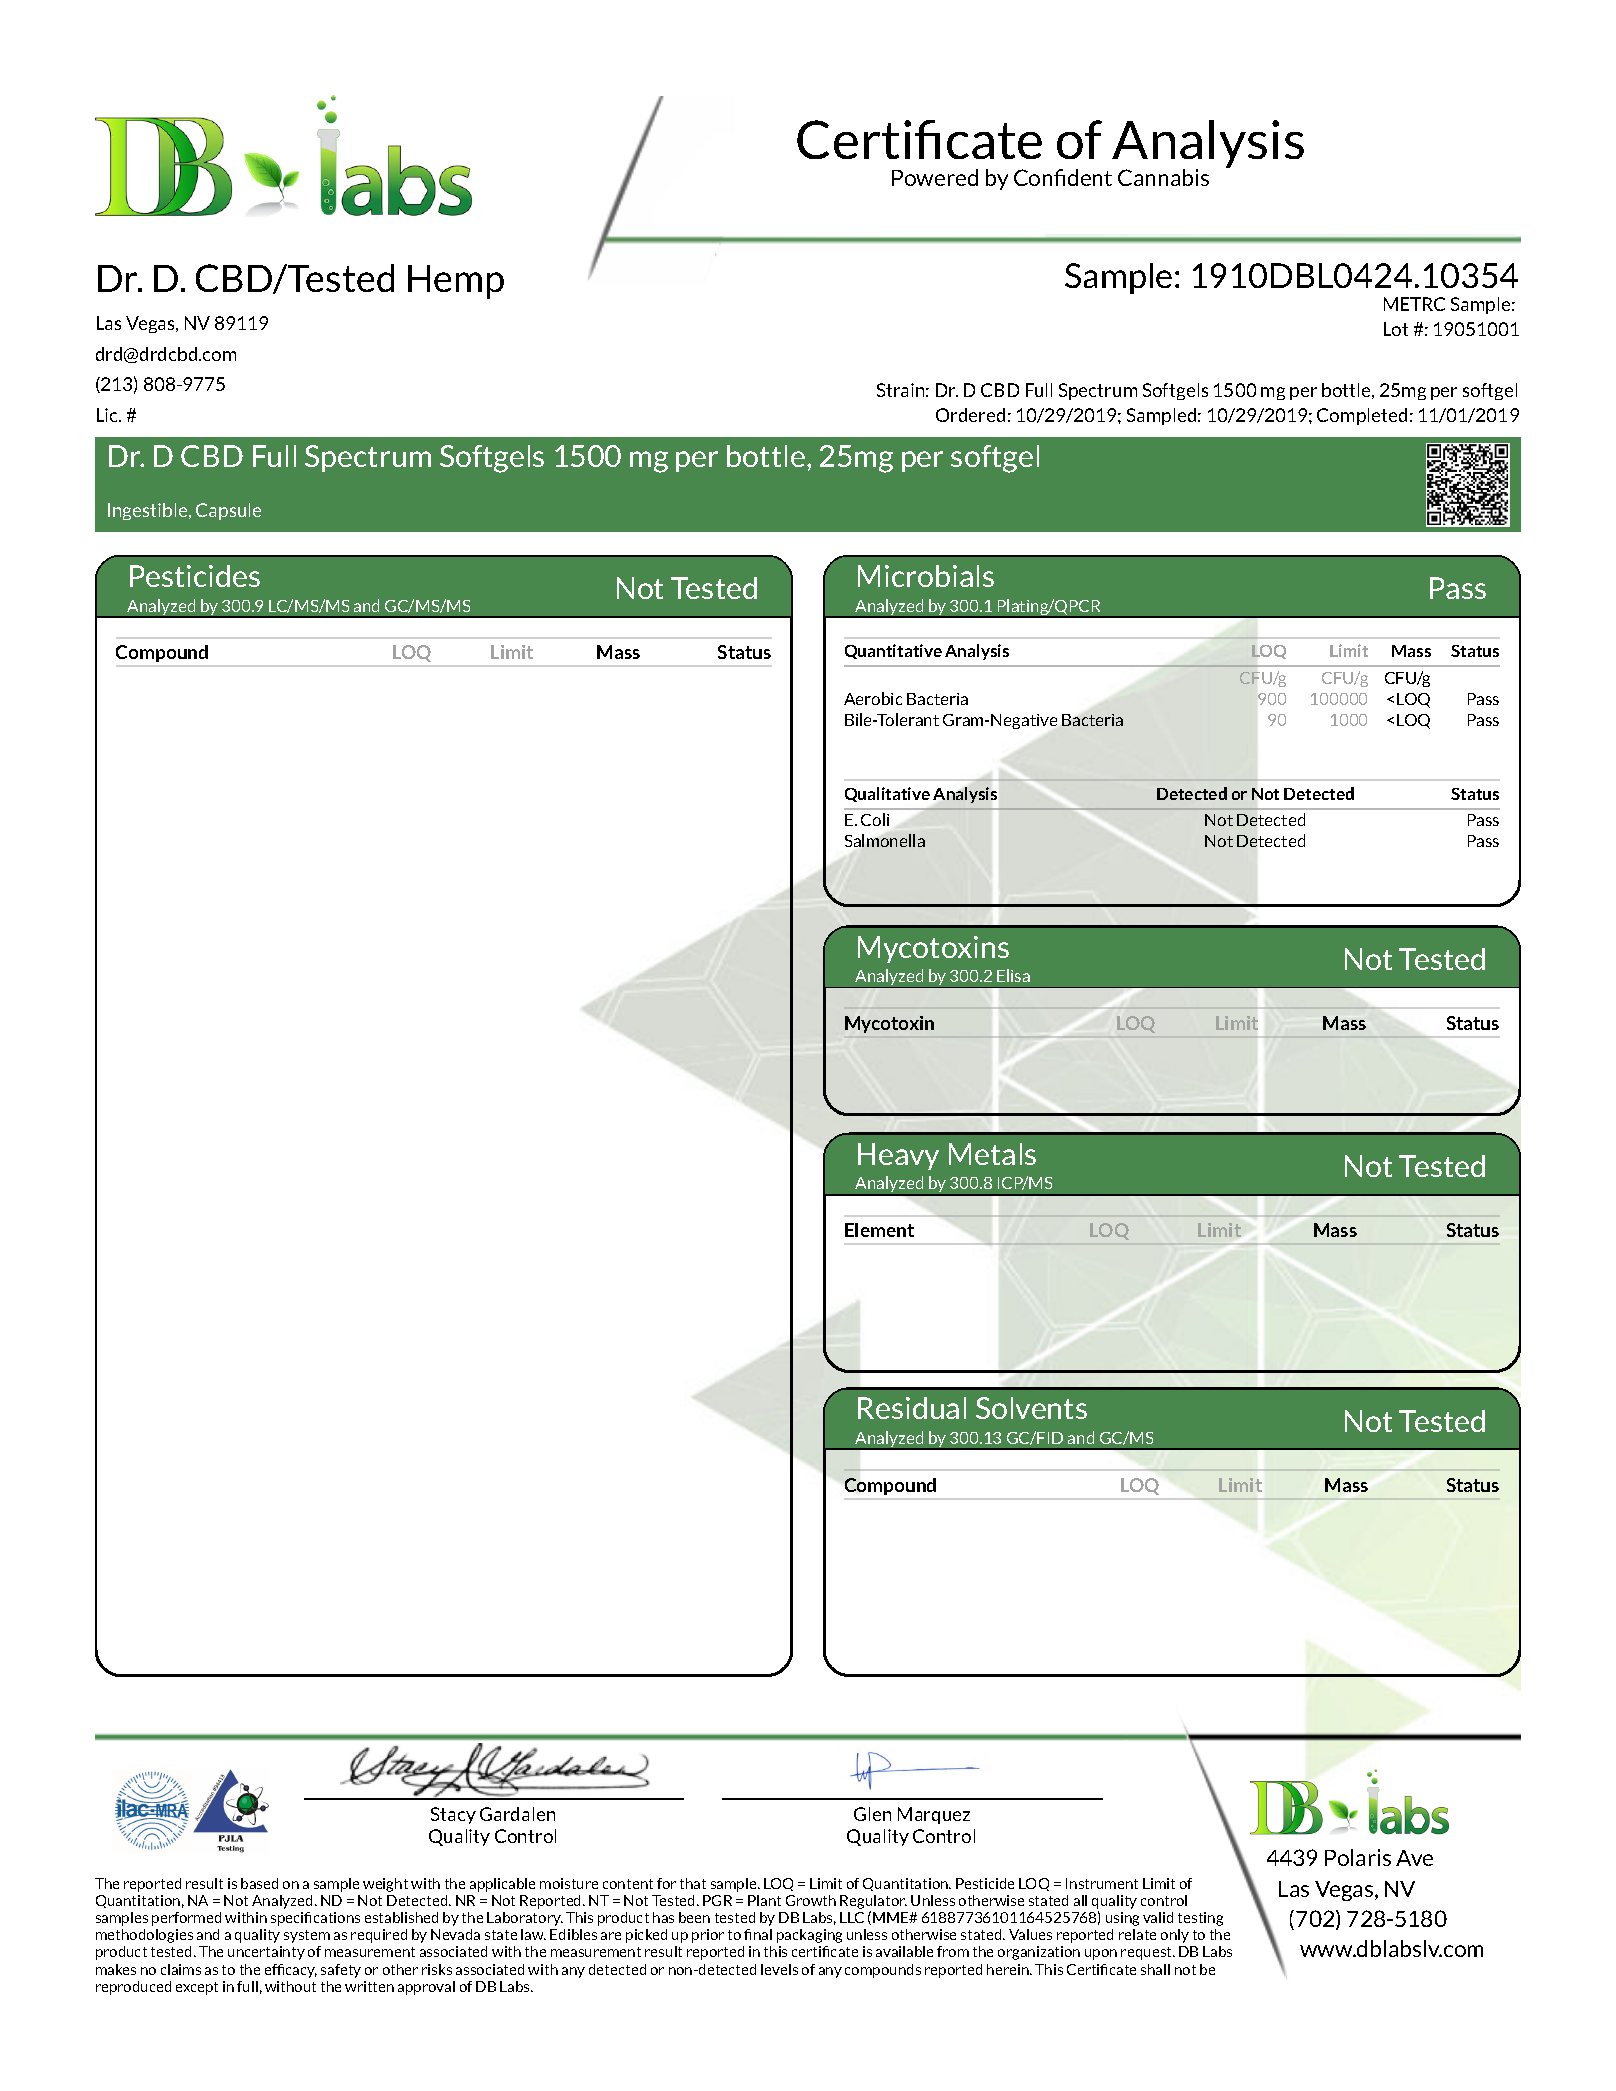  Describe the element at coordinates (879, 1230) in the screenshot. I see `Element` at that location.
